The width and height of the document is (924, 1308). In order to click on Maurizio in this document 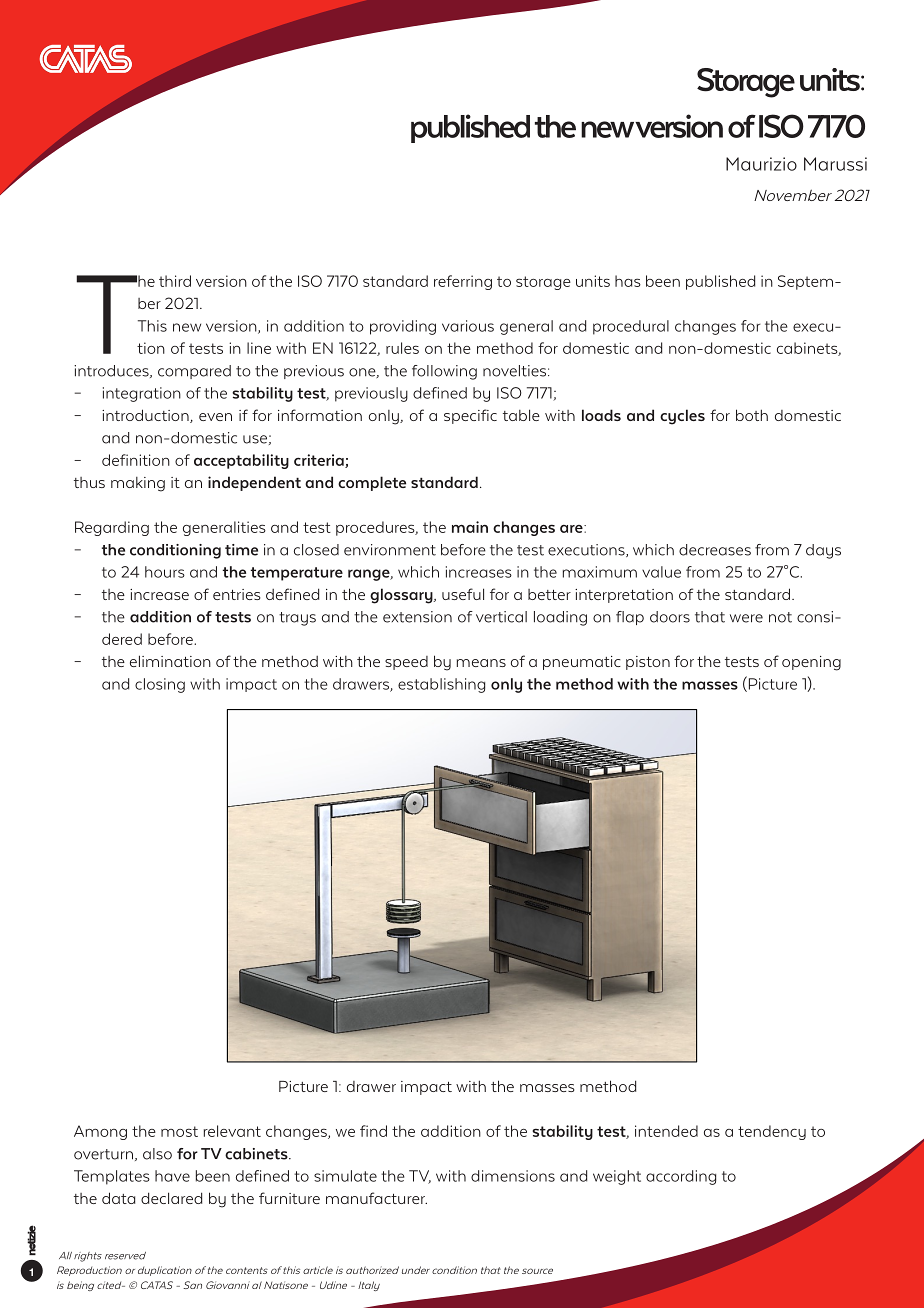, I will do `click(761, 164)`.
